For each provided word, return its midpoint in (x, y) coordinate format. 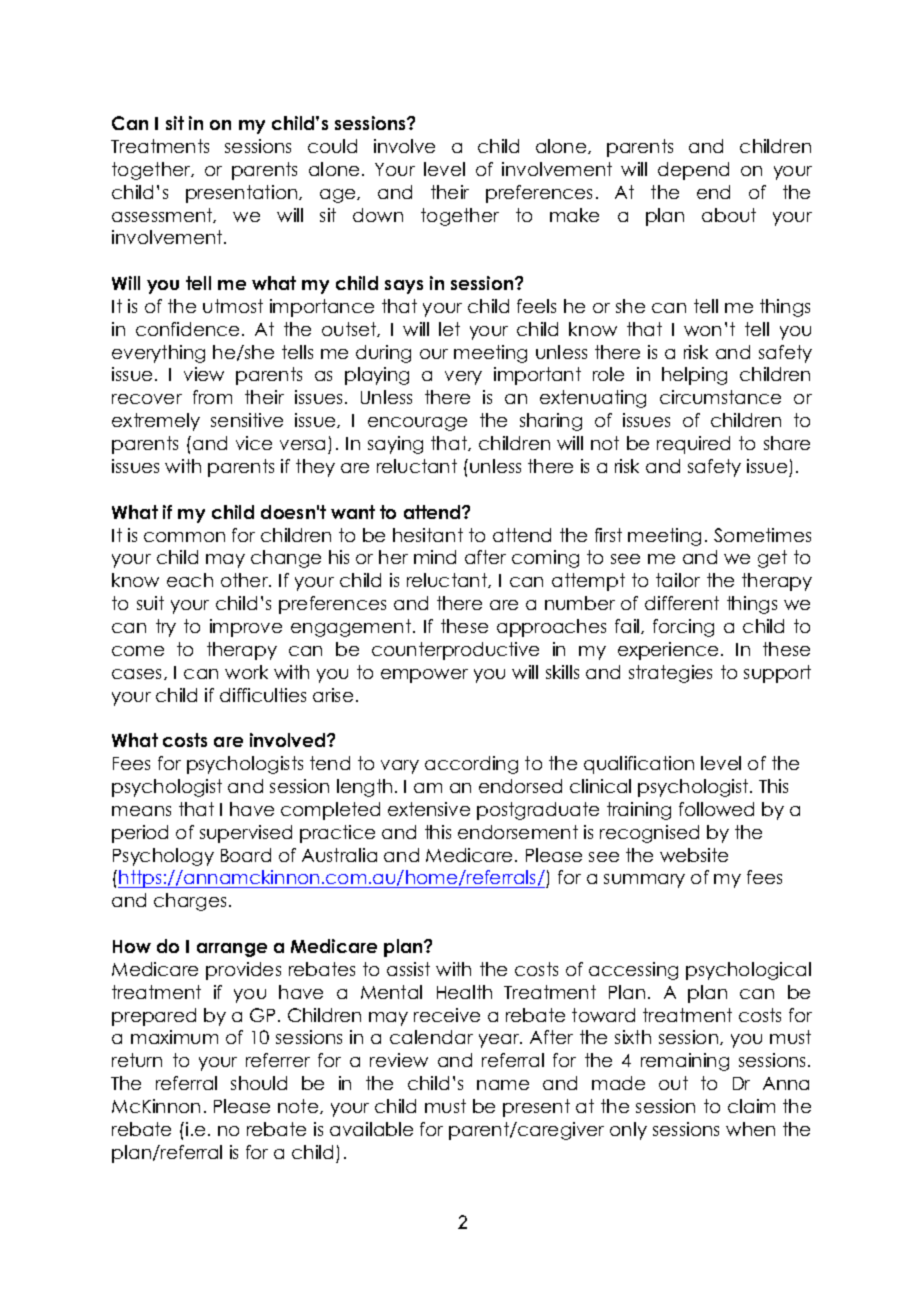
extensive (429, 809)
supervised (246, 834)
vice (254, 443)
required (693, 445)
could (332, 146)
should (259, 1083)
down (378, 215)
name (503, 1085)
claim (751, 1106)
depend (693, 171)
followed (716, 809)
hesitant (428, 535)
